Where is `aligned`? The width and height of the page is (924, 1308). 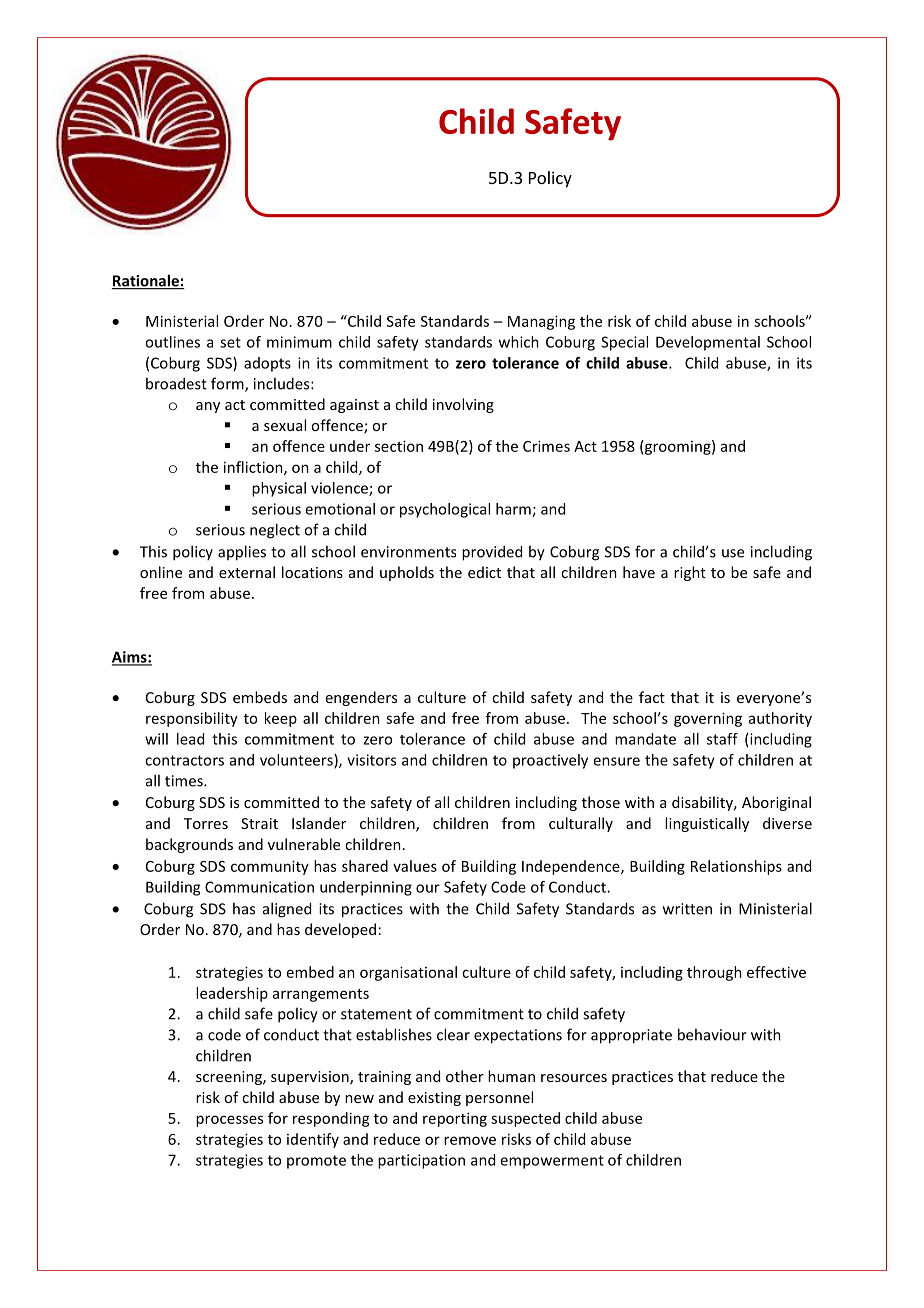
aligned is located at coordinates (287, 910).
